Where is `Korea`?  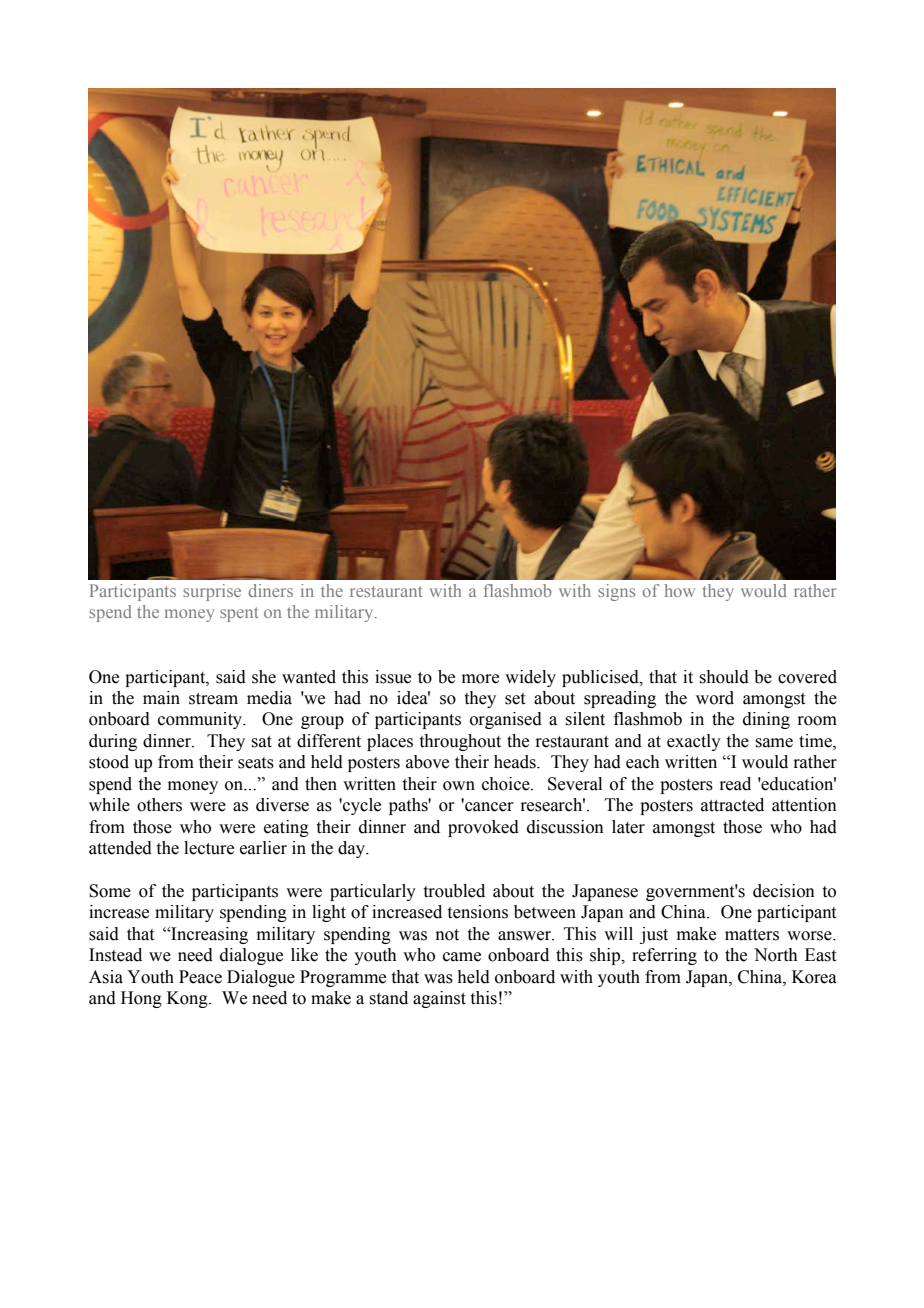 Korea is located at coordinates (814, 977).
